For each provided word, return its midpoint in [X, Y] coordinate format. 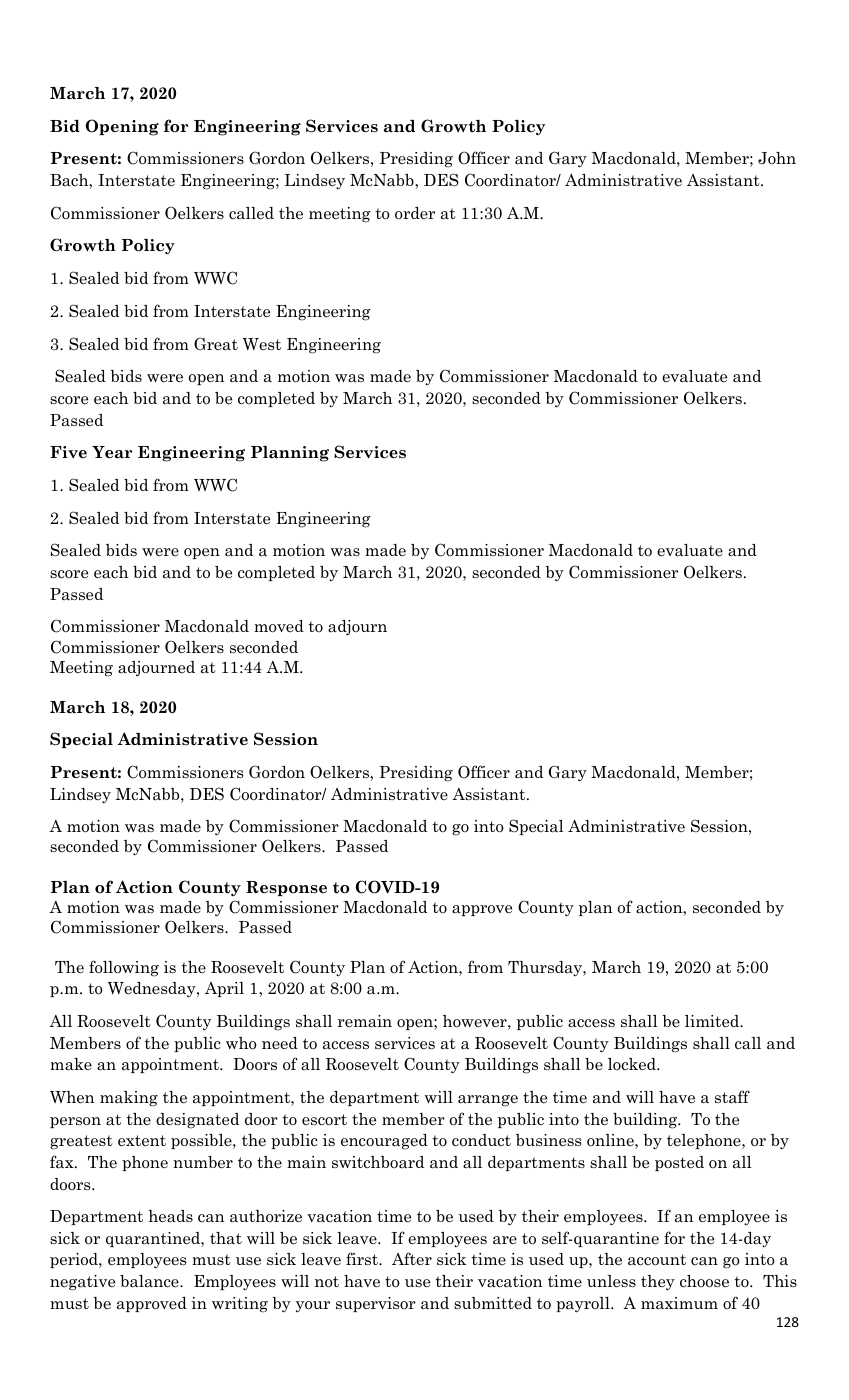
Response [286, 888]
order [415, 213]
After [412, 1259]
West [262, 344]
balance [150, 1281]
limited [713, 1021]
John [777, 158]
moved [279, 626]
